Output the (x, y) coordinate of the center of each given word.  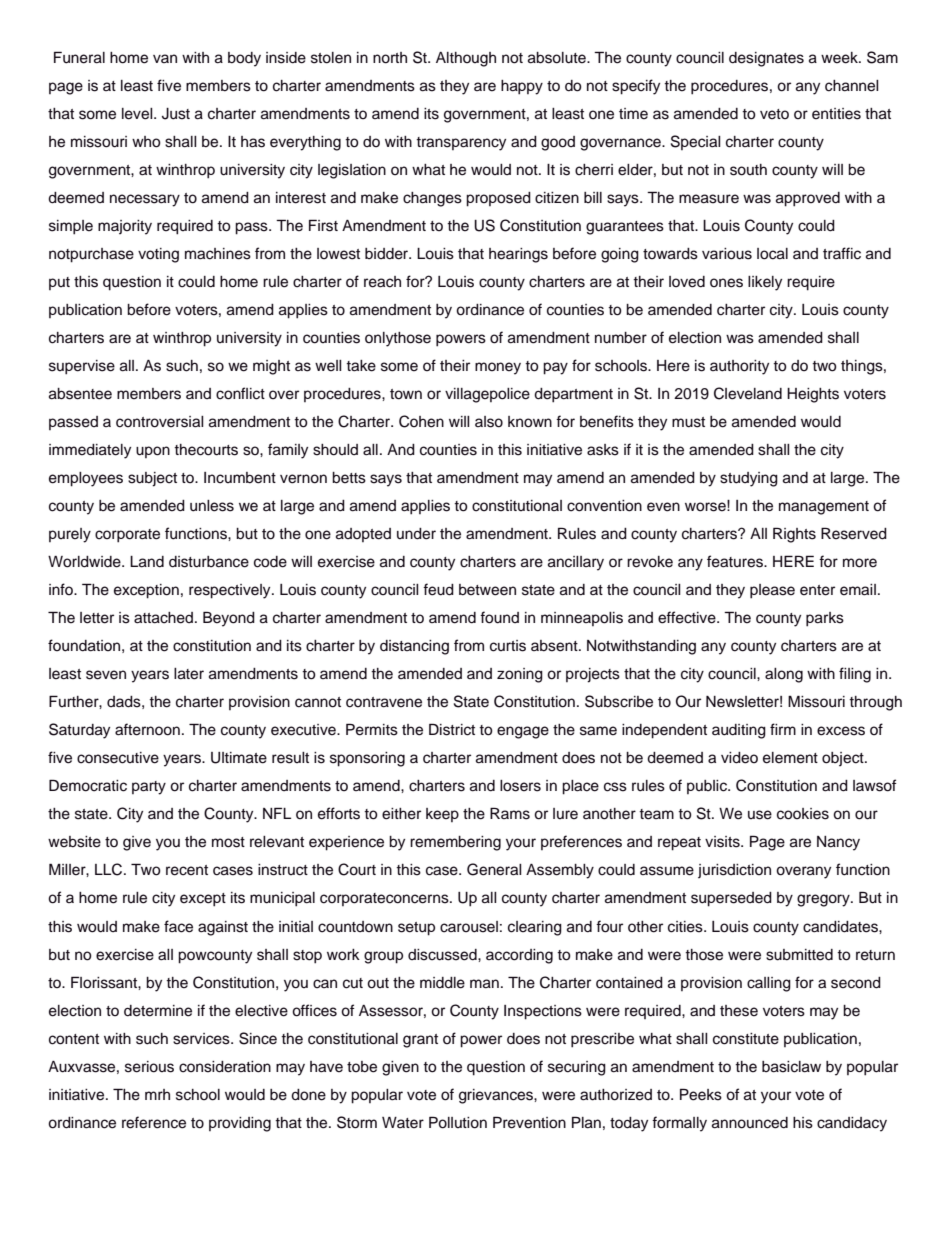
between (487, 590)
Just (176, 114)
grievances (497, 1096)
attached (163, 618)
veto (774, 114)
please (772, 591)
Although (466, 59)
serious (149, 1067)
